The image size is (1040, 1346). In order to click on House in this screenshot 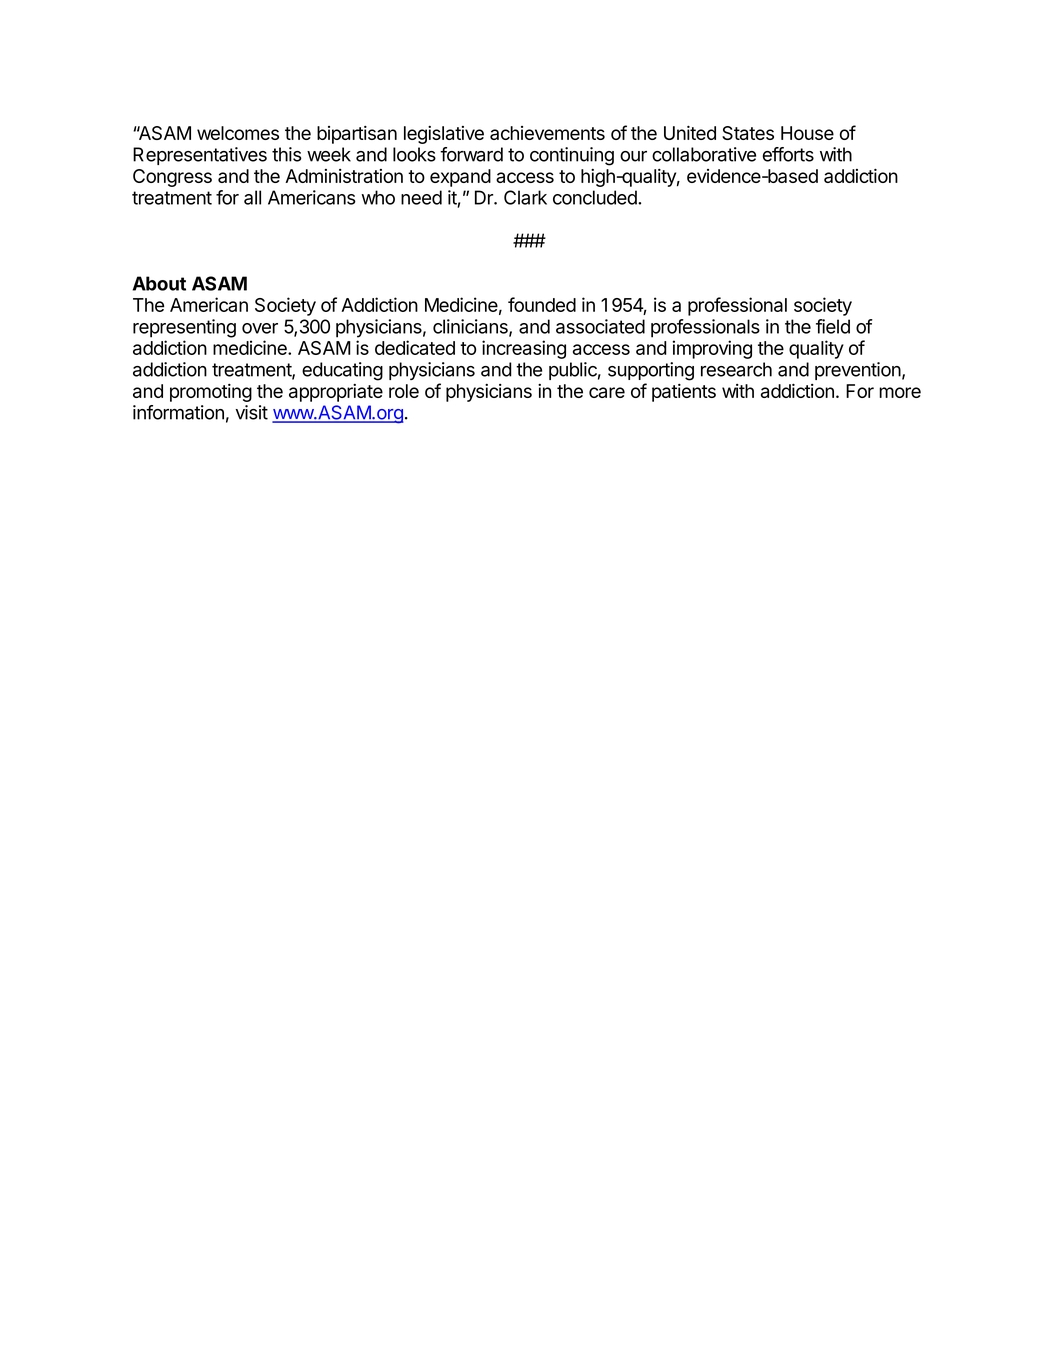, I will do `click(807, 133)`.
